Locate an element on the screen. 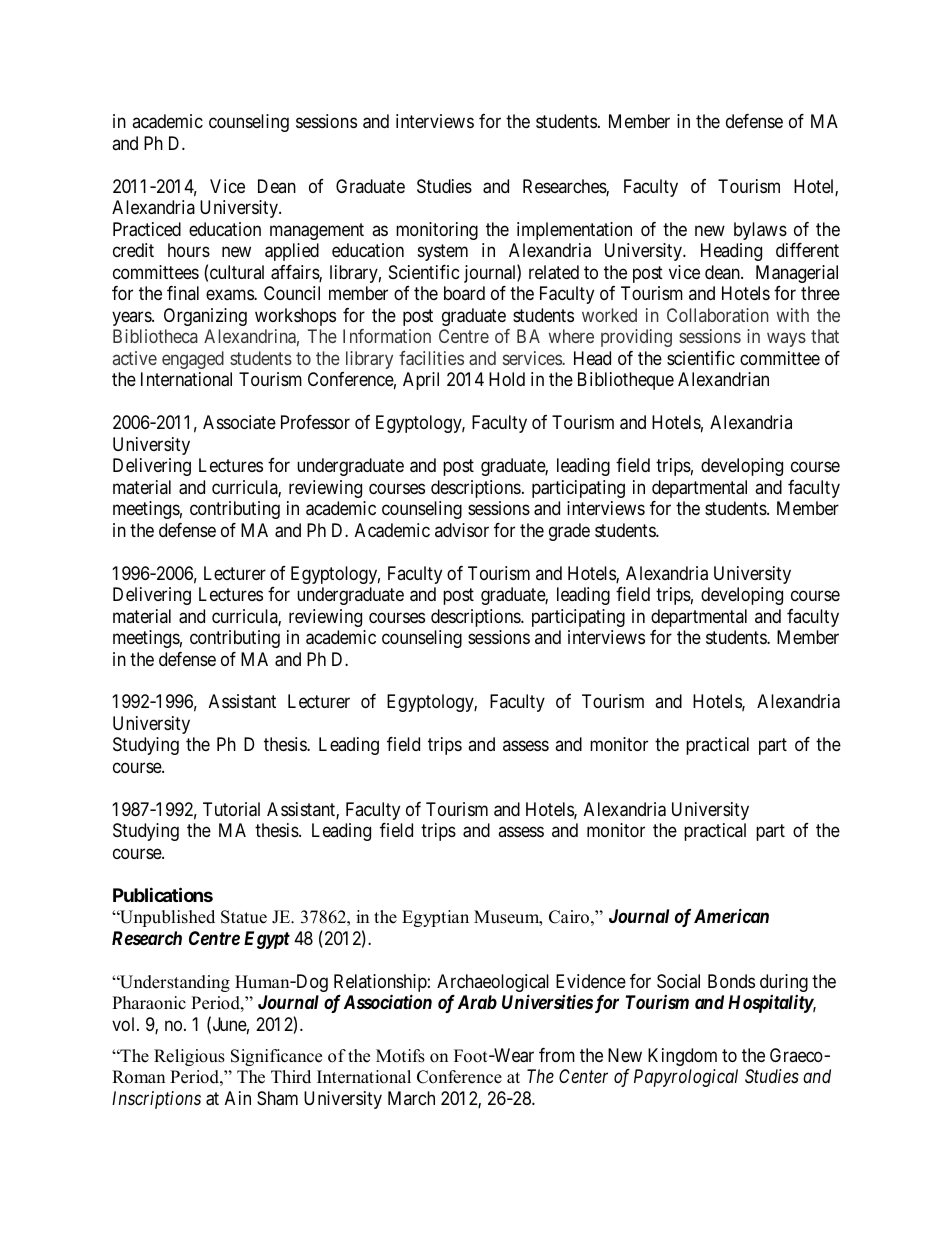 The image size is (952, 1233). system is located at coordinates (443, 253).
